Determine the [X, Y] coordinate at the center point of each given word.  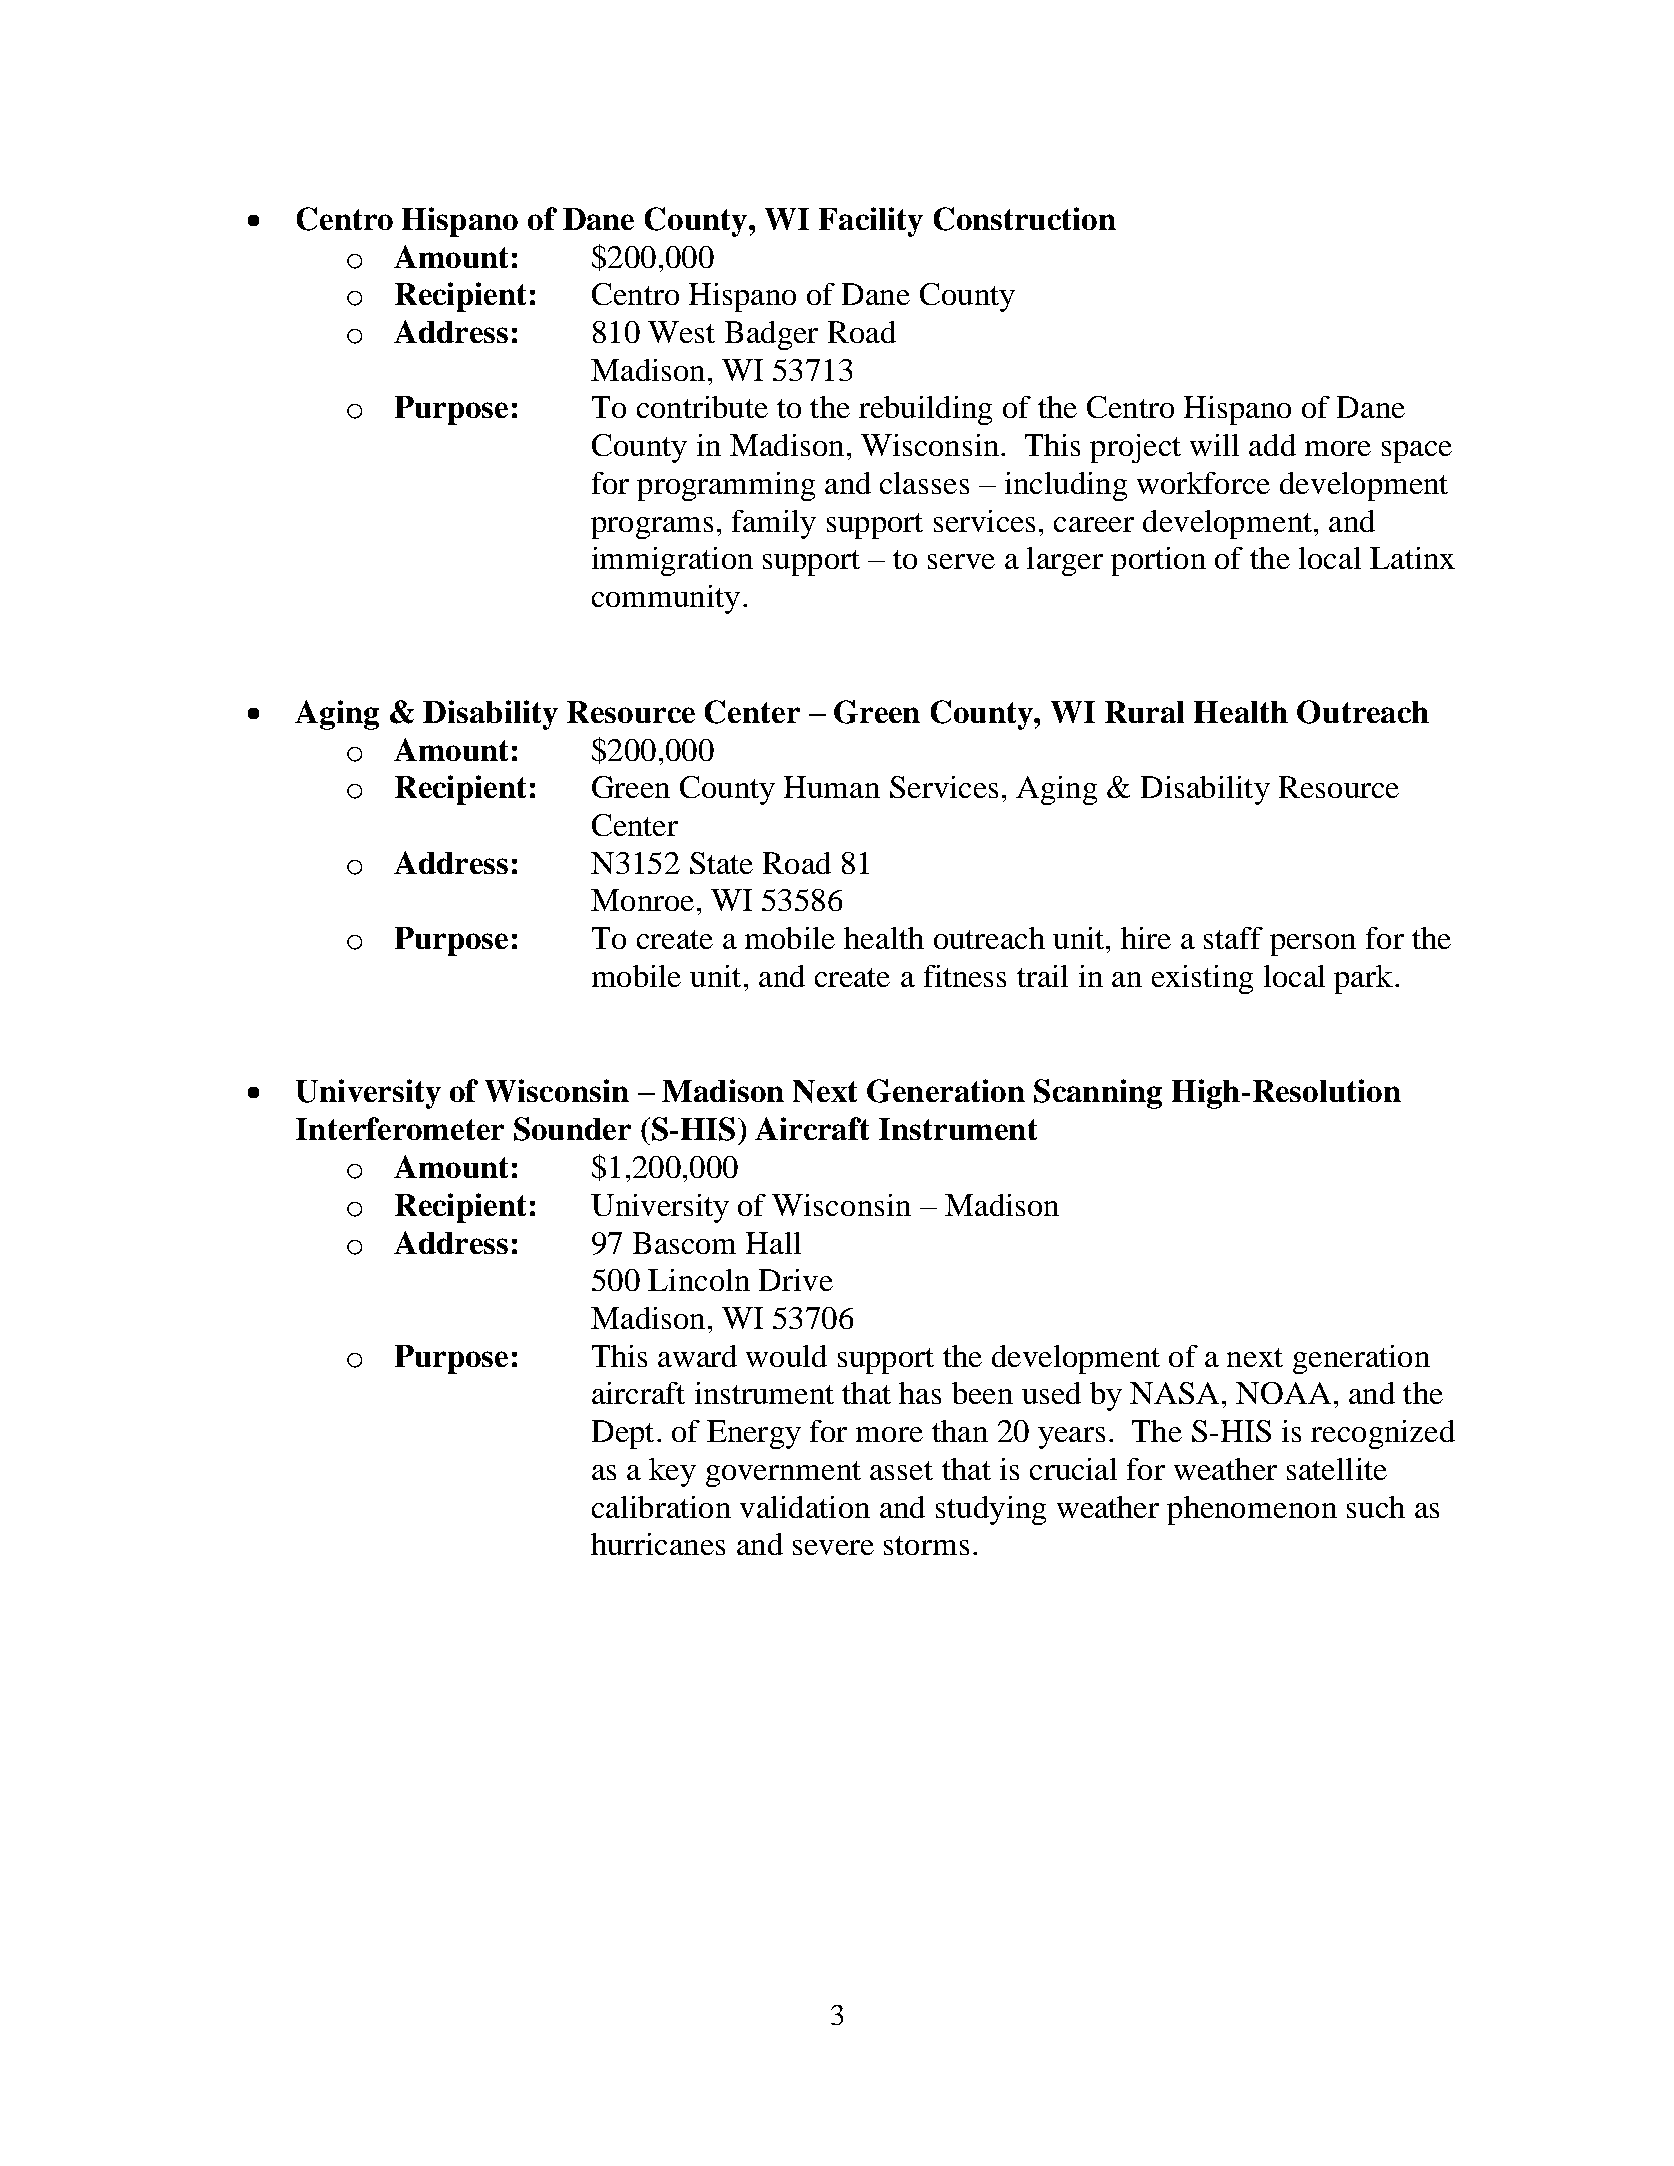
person [1313, 945]
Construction [1025, 219]
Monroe [642, 900]
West [681, 332]
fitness [965, 976]
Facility [871, 222]
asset [901, 1470]
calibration [661, 1507]
